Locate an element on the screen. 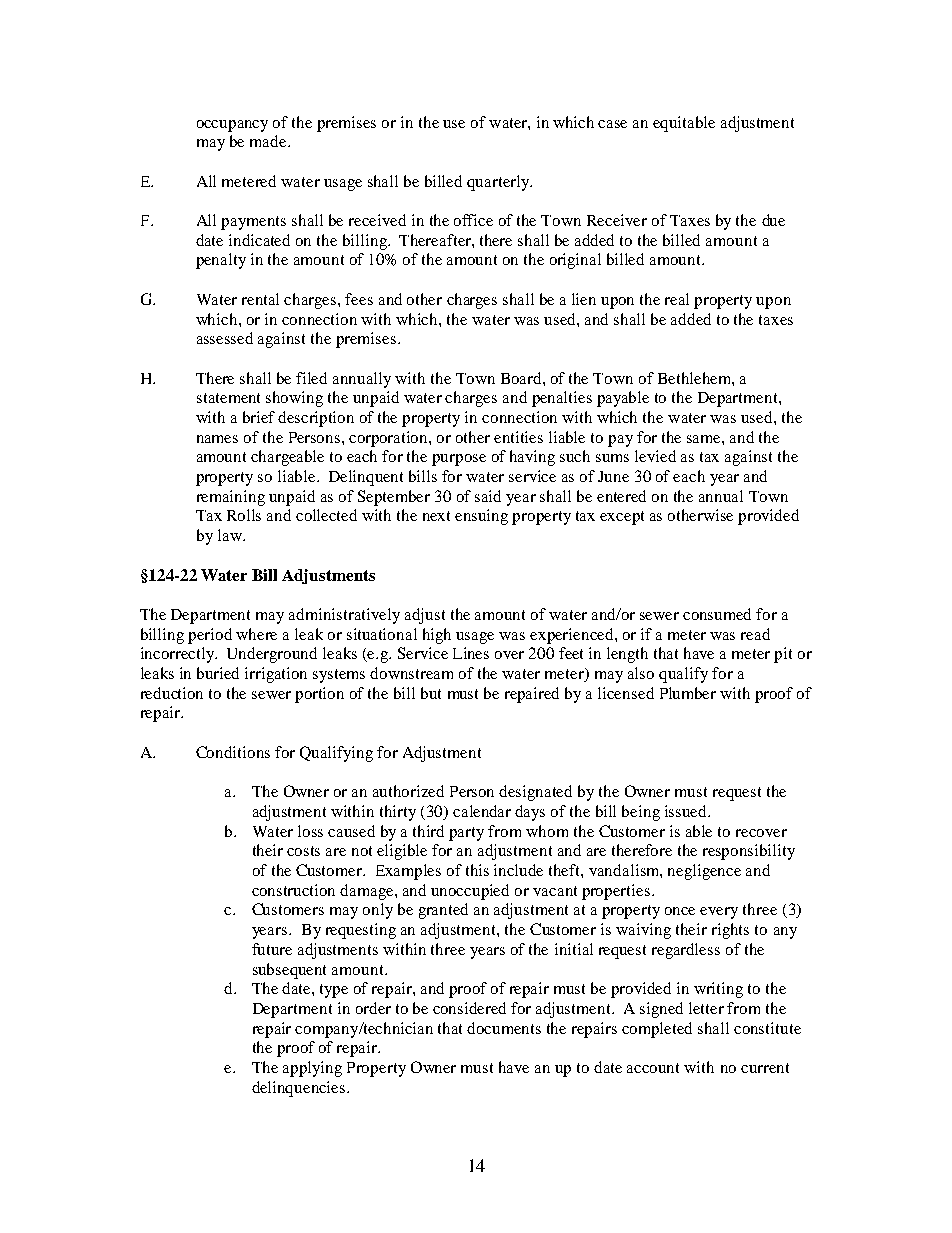 This screenshot has width=952, height=1233. assessed is located at coordinates (225, 338).
